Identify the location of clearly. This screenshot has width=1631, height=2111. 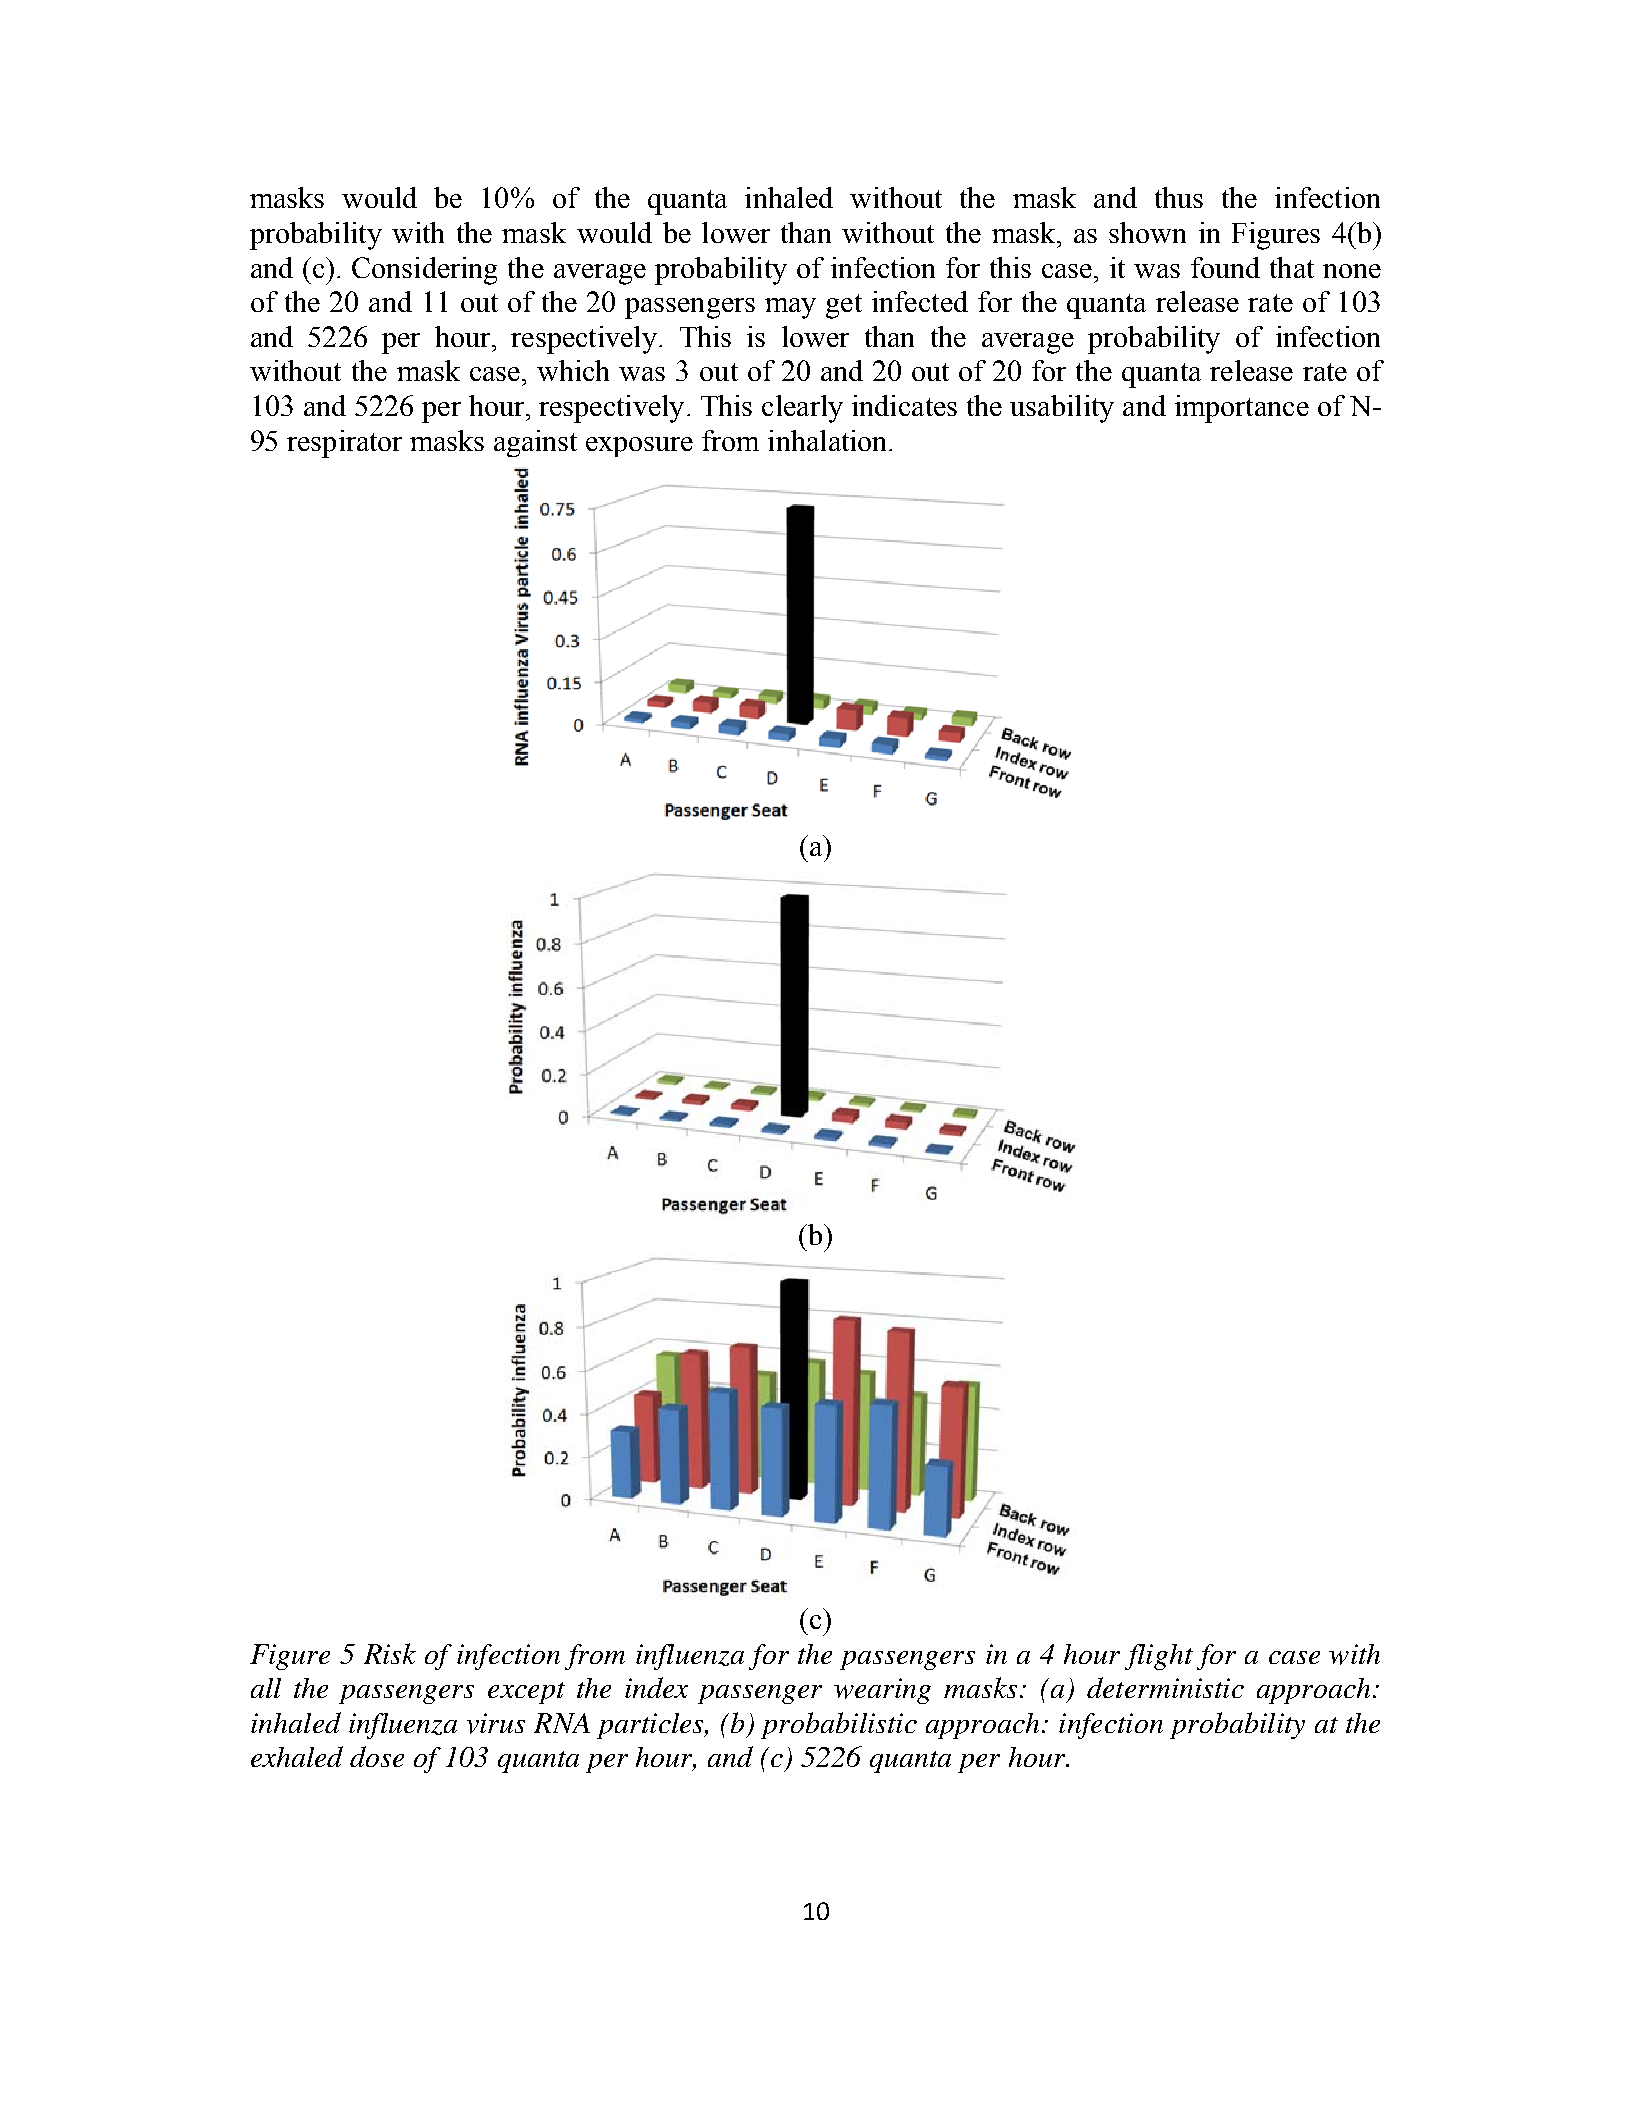
(802, 409).
